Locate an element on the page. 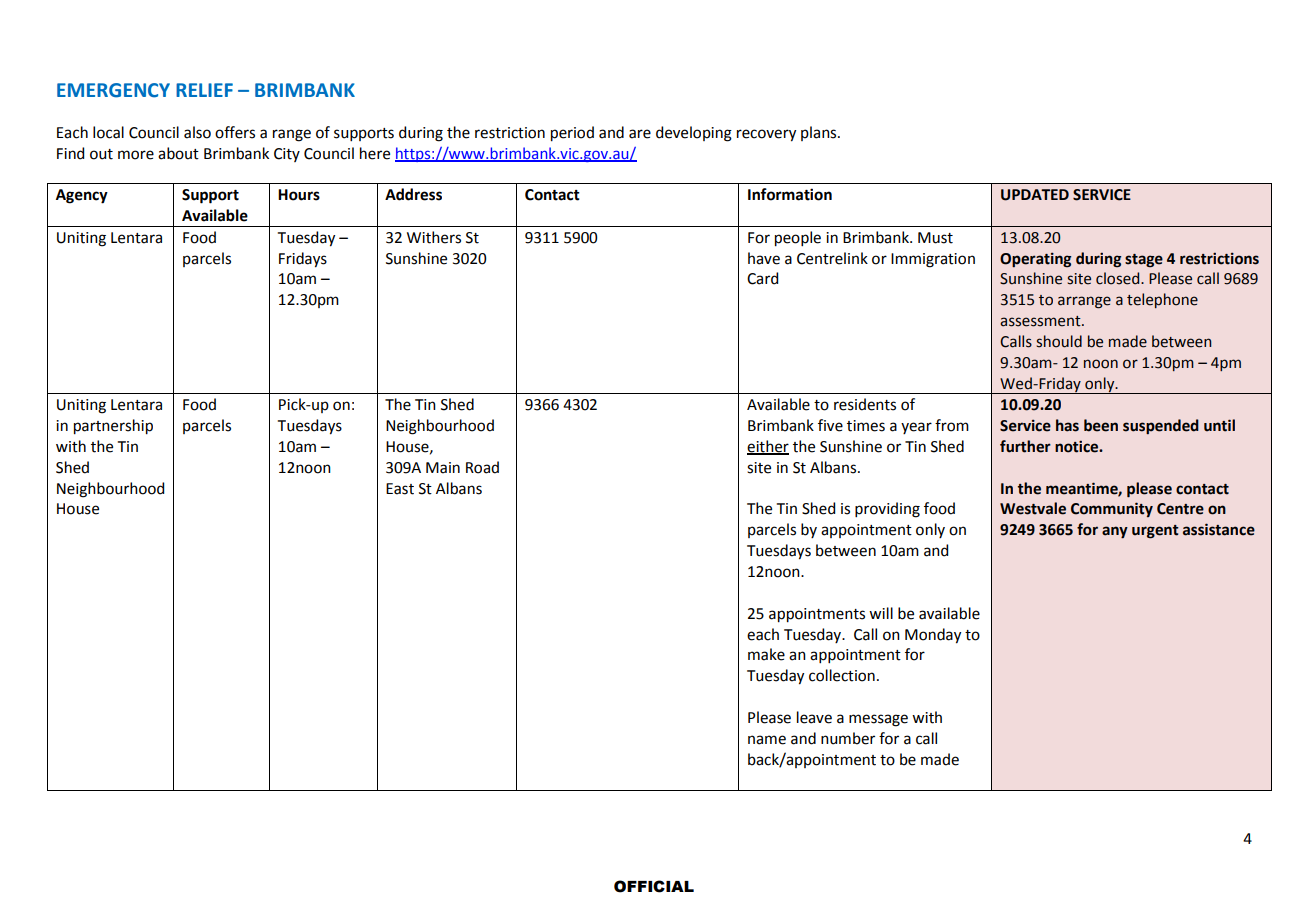 The height and width of the page is (924, 1308). Community is located at coordinates (1112, 509).
